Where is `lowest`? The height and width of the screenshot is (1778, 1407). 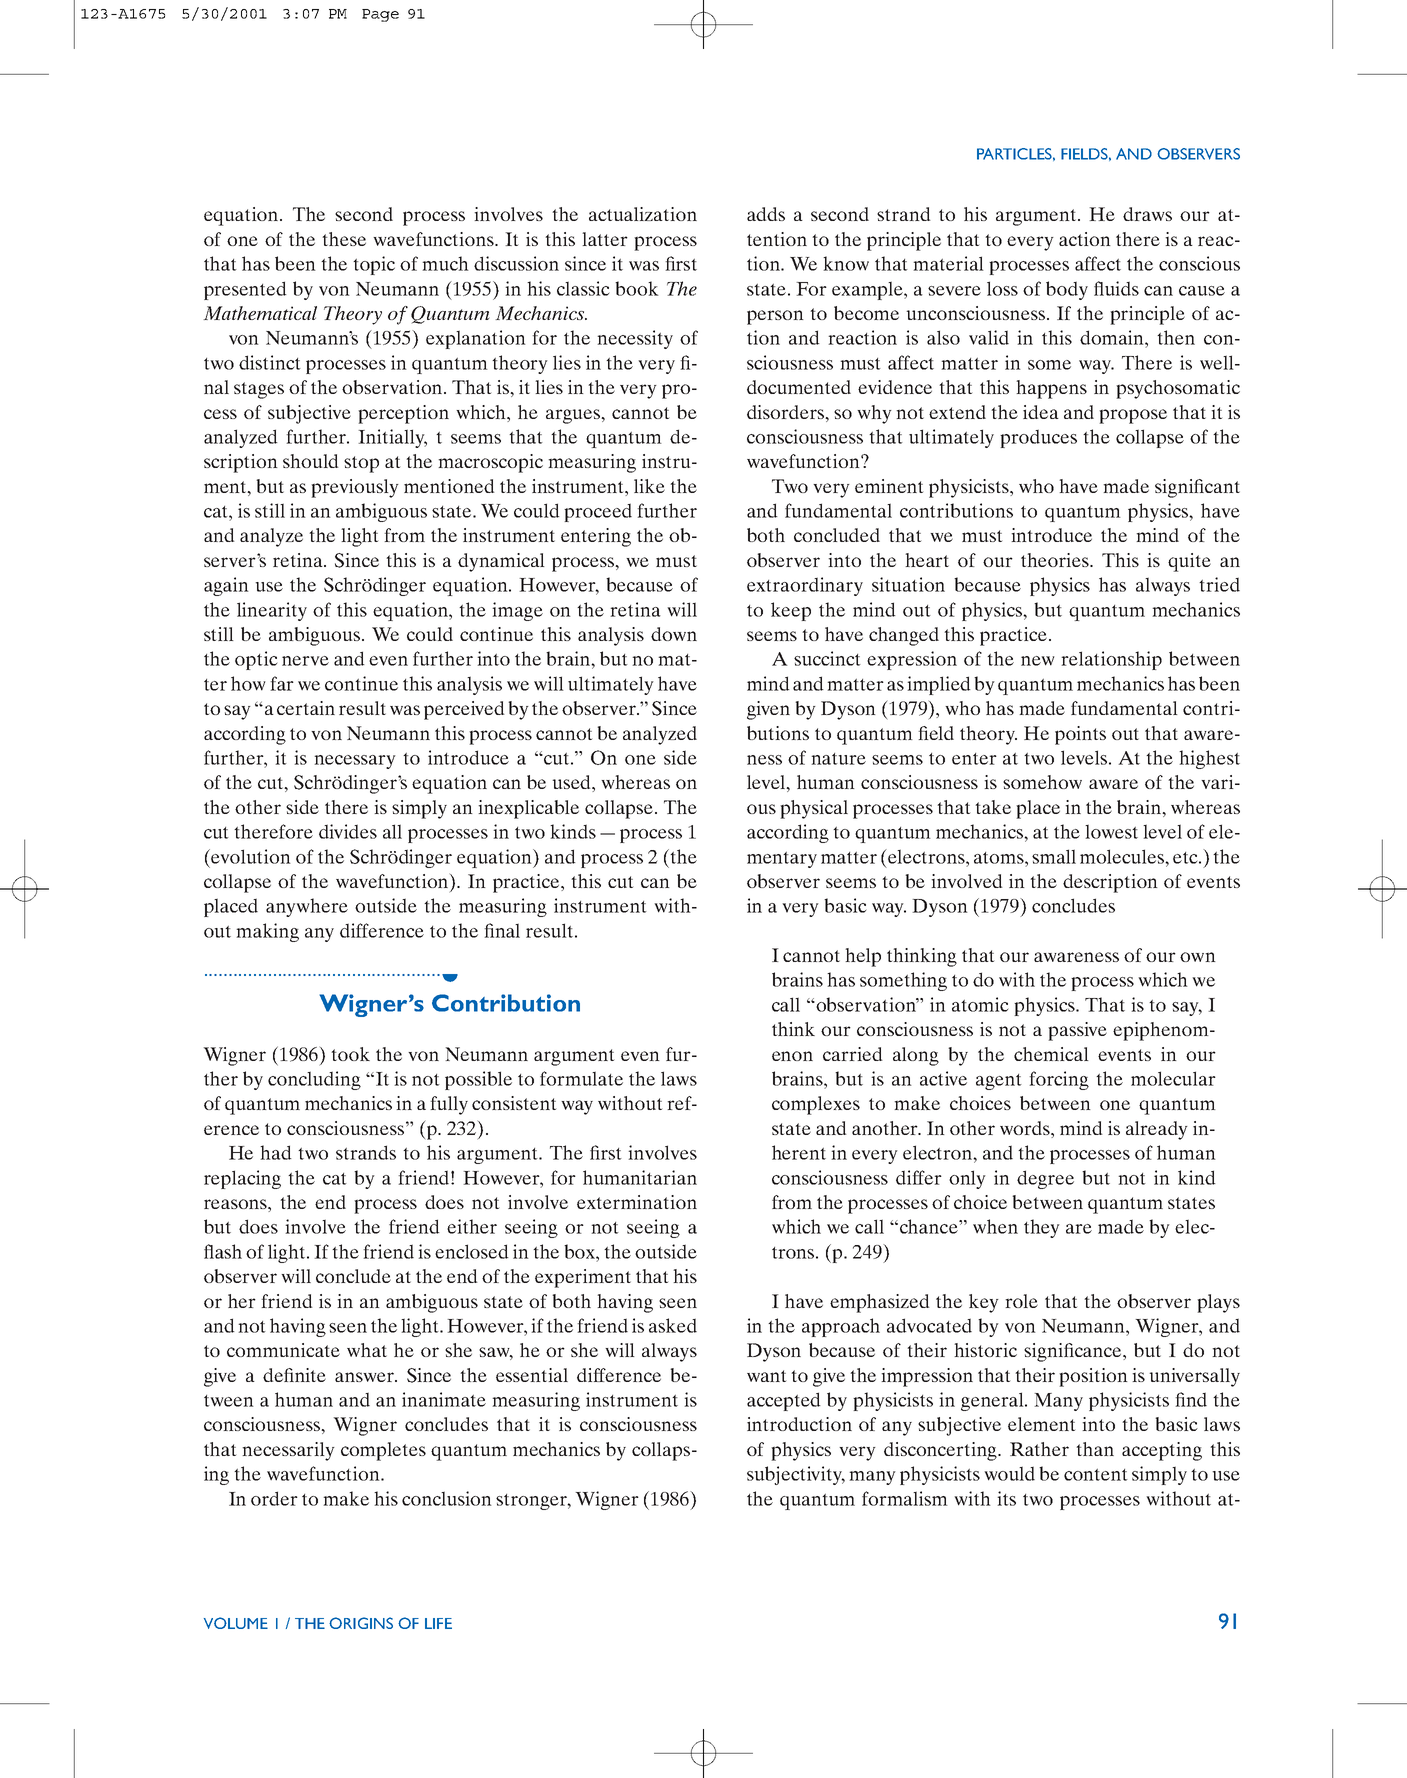 lowest is located at coordinates (1111, 831).
